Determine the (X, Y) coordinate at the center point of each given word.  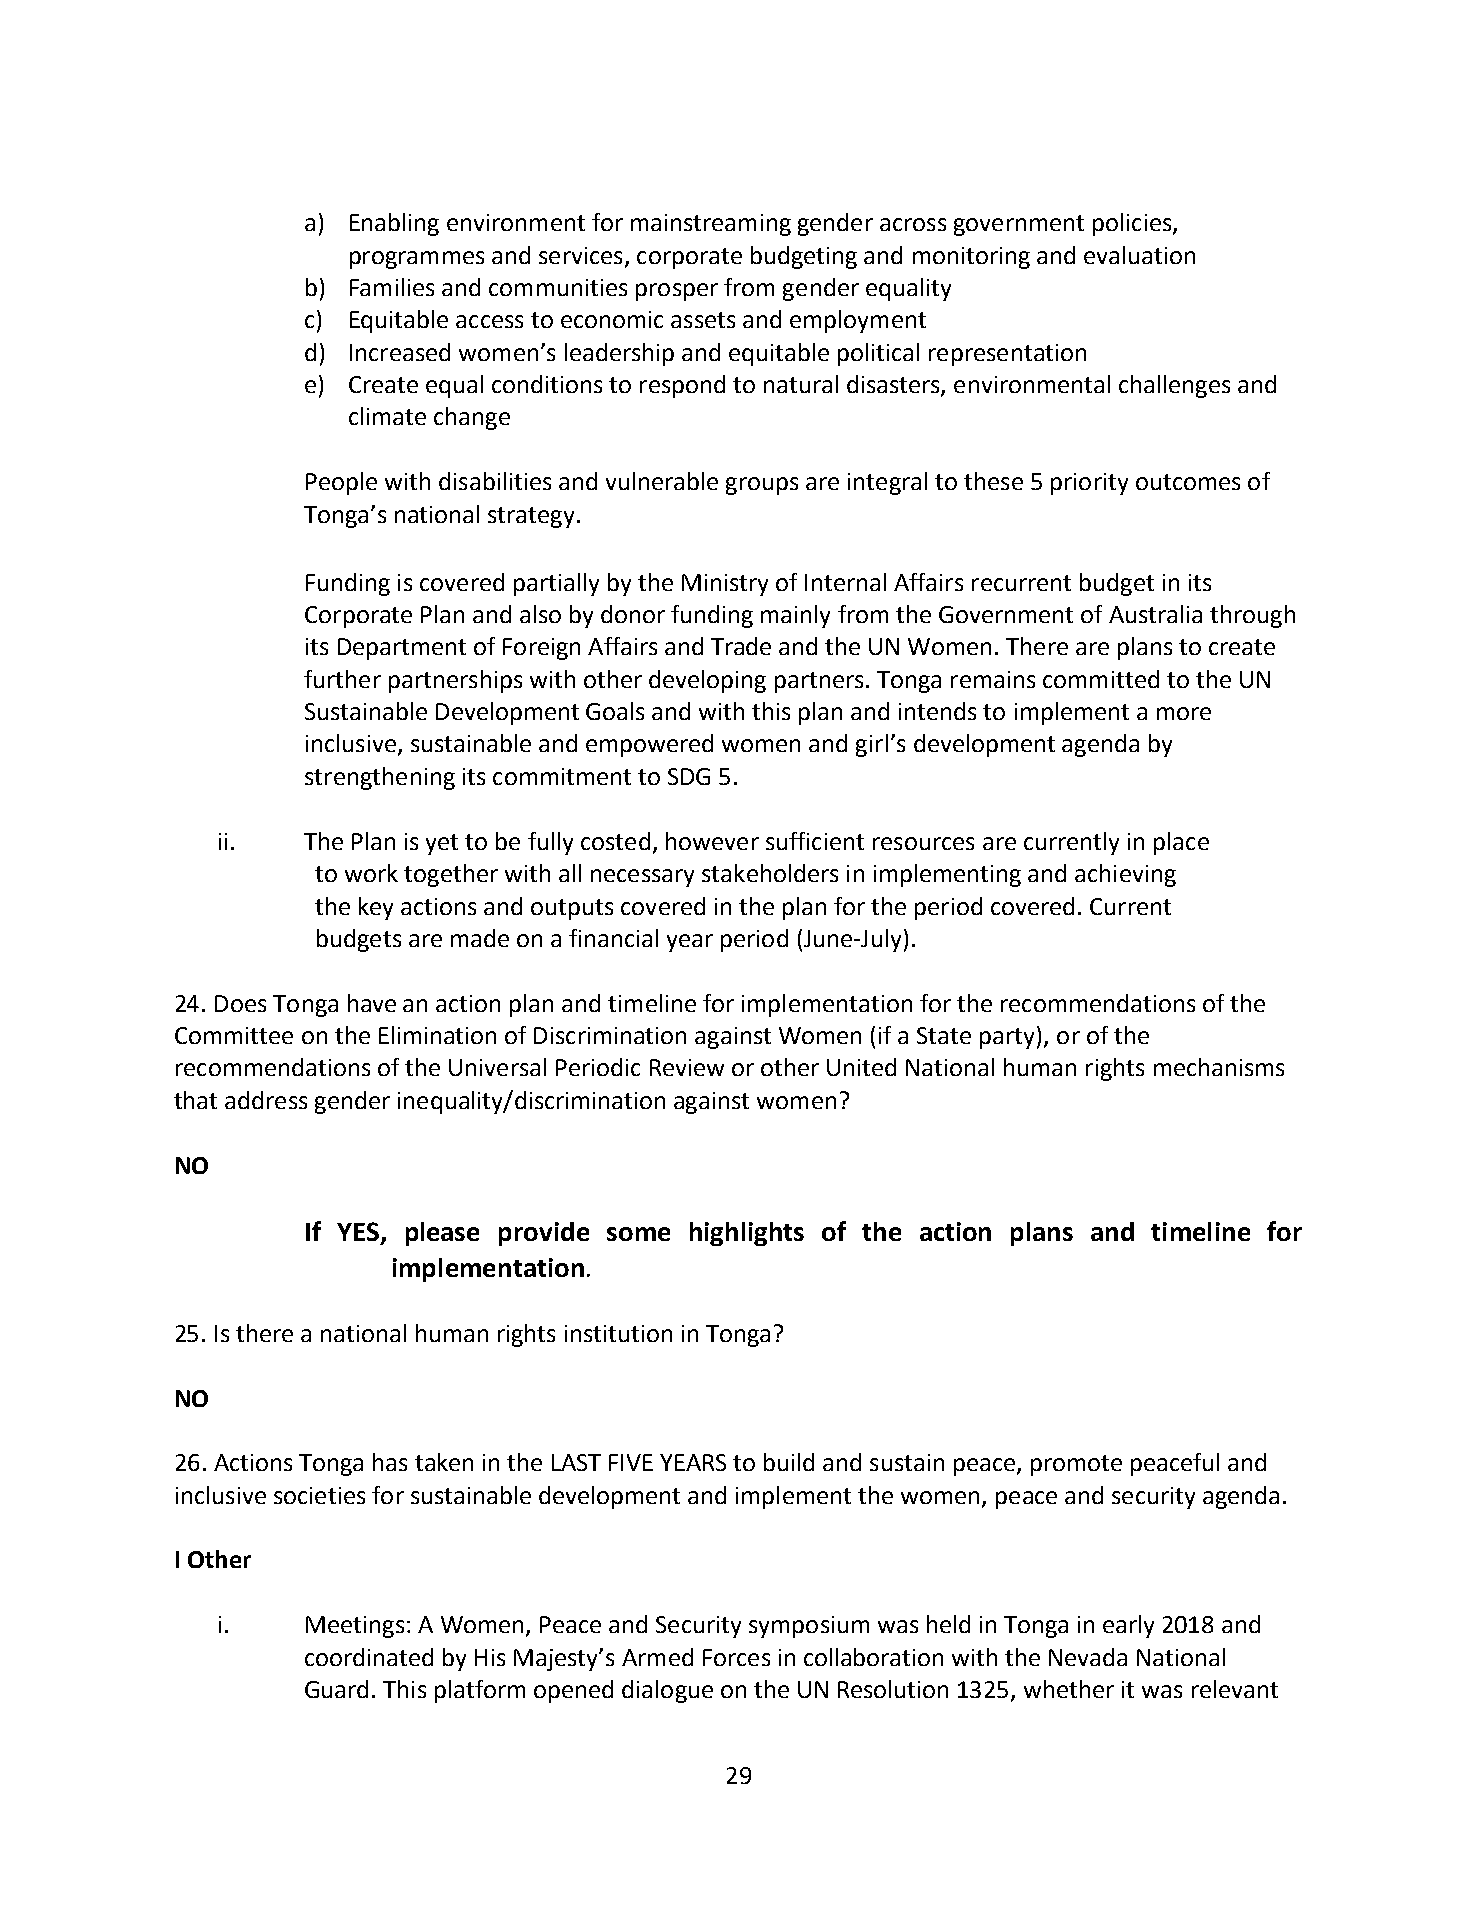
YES (359, 1233)
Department (402, 649)
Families (392, 287)
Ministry (725, 585)
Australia (1155, 614)
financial (613, 938)
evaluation (1139, 255)
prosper (677, 292)
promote (1076, 1465)
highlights (747, 1234)
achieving (1125, 875)
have (372, 1003)
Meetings (355, 1627)
